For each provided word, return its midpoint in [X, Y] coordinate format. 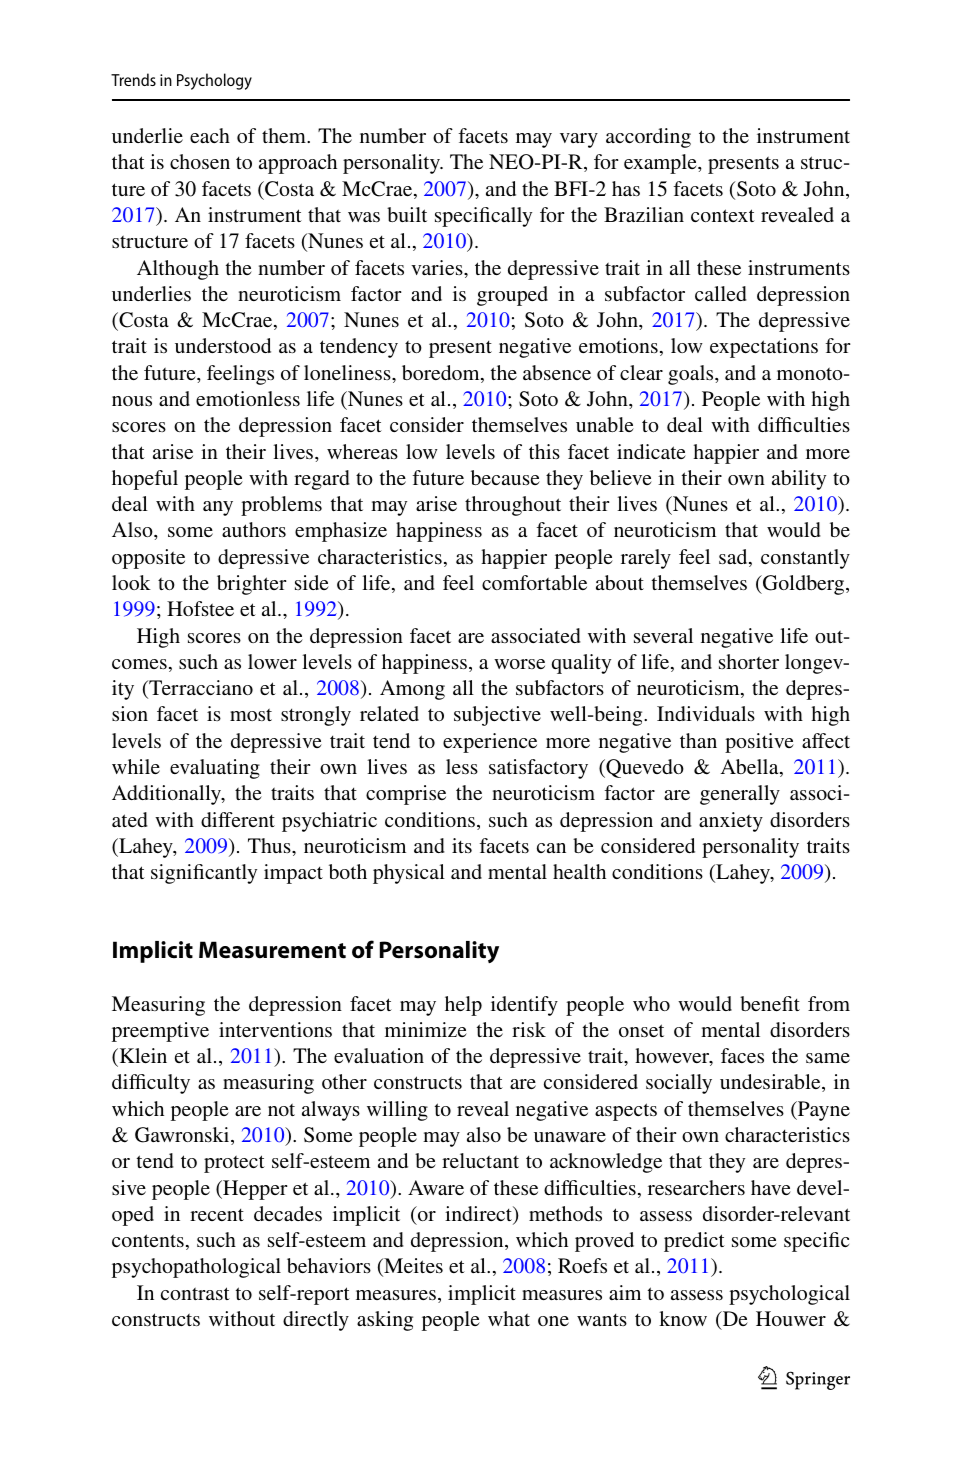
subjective [497, 716]
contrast [195, 1293]
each [210, 135]
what [509, 1318]
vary [579, 140]
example [661, 164]
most [251, 714]
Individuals [706, 713]
